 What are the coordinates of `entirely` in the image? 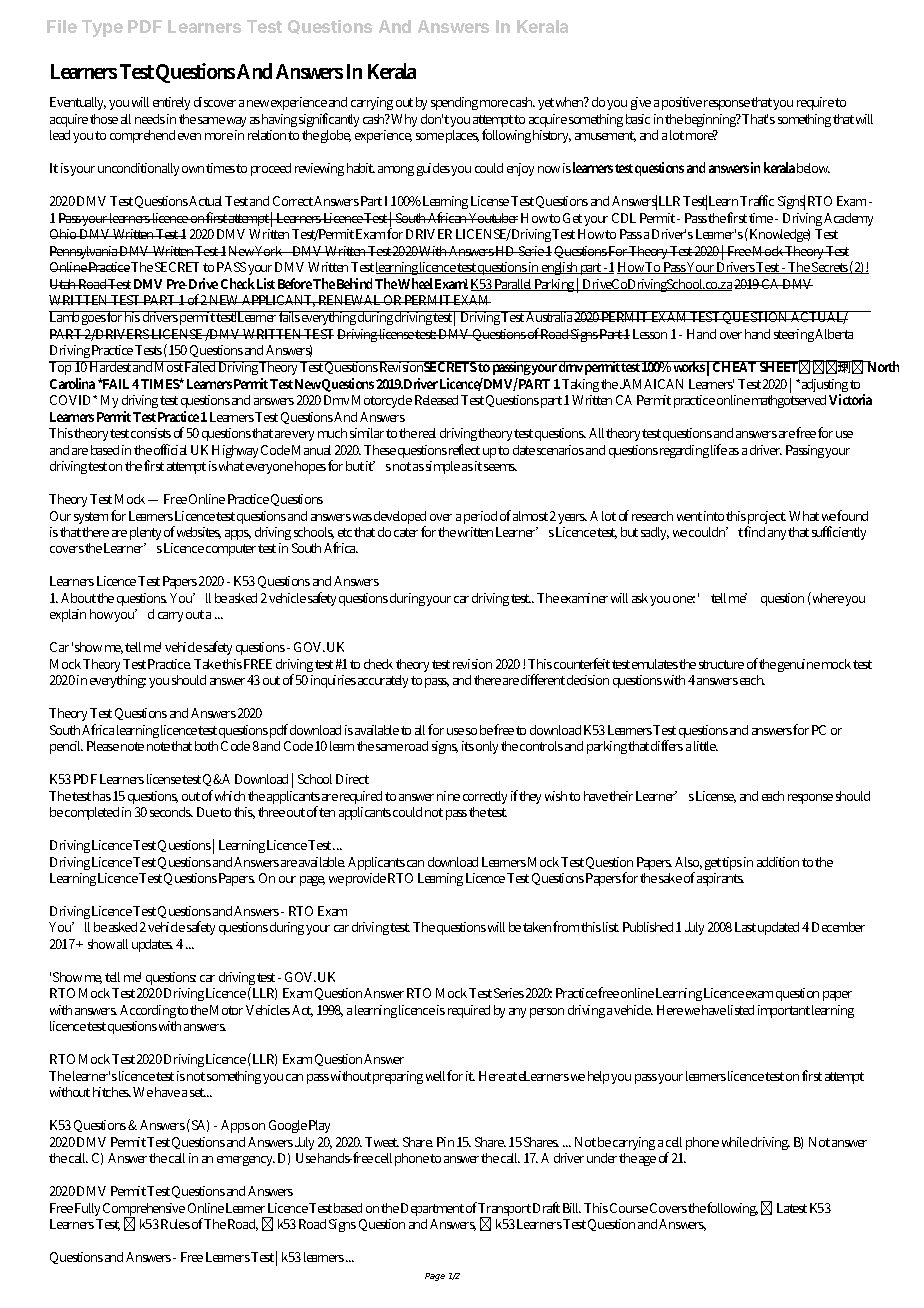 It's located at (171, 103).
